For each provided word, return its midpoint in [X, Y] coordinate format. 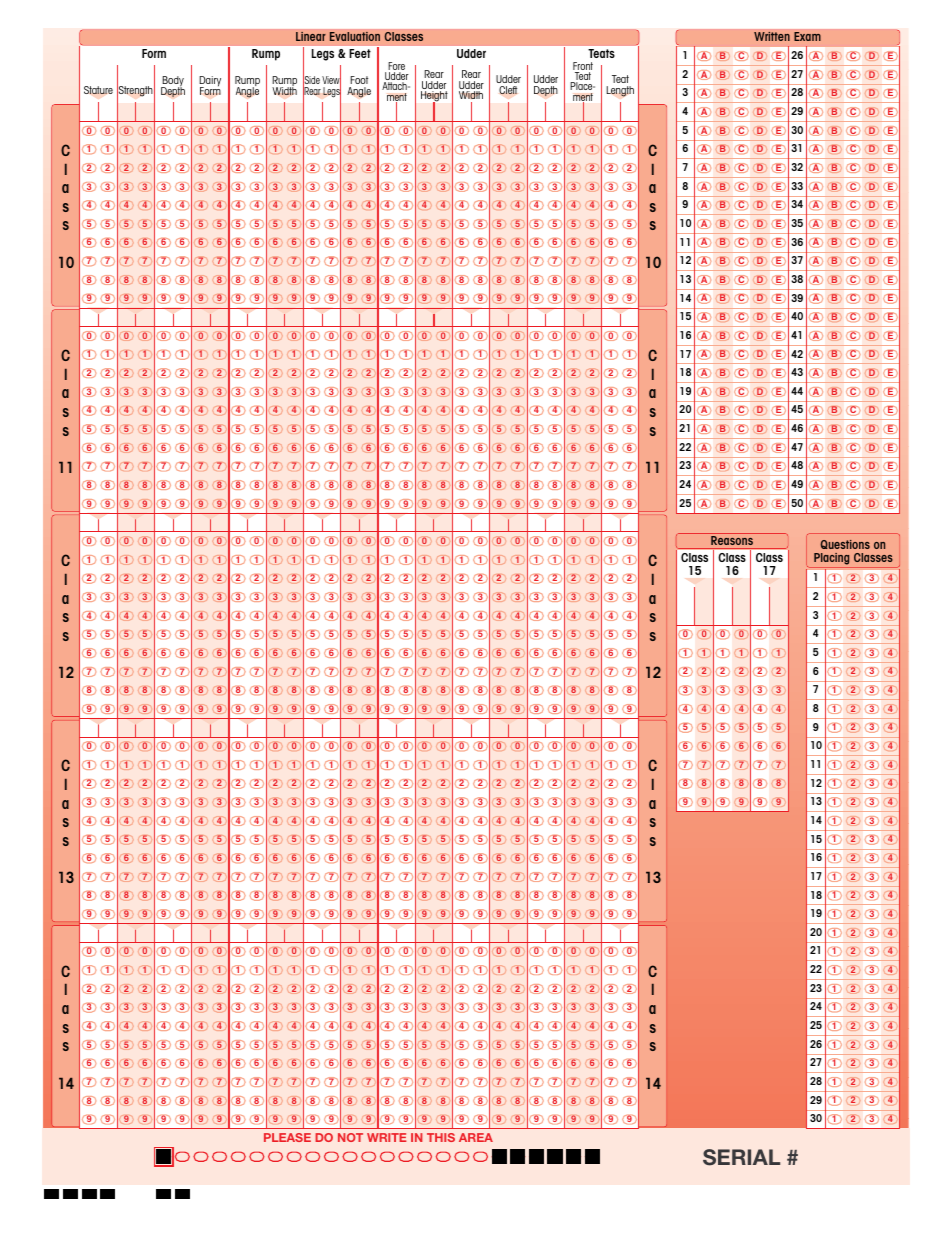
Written [772, 36]
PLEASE [287, 1137]
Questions [845, 544]
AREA [476, 1137]
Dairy [210, 83]
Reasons [732, 540]
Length [620, 91]
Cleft [508, 90]
